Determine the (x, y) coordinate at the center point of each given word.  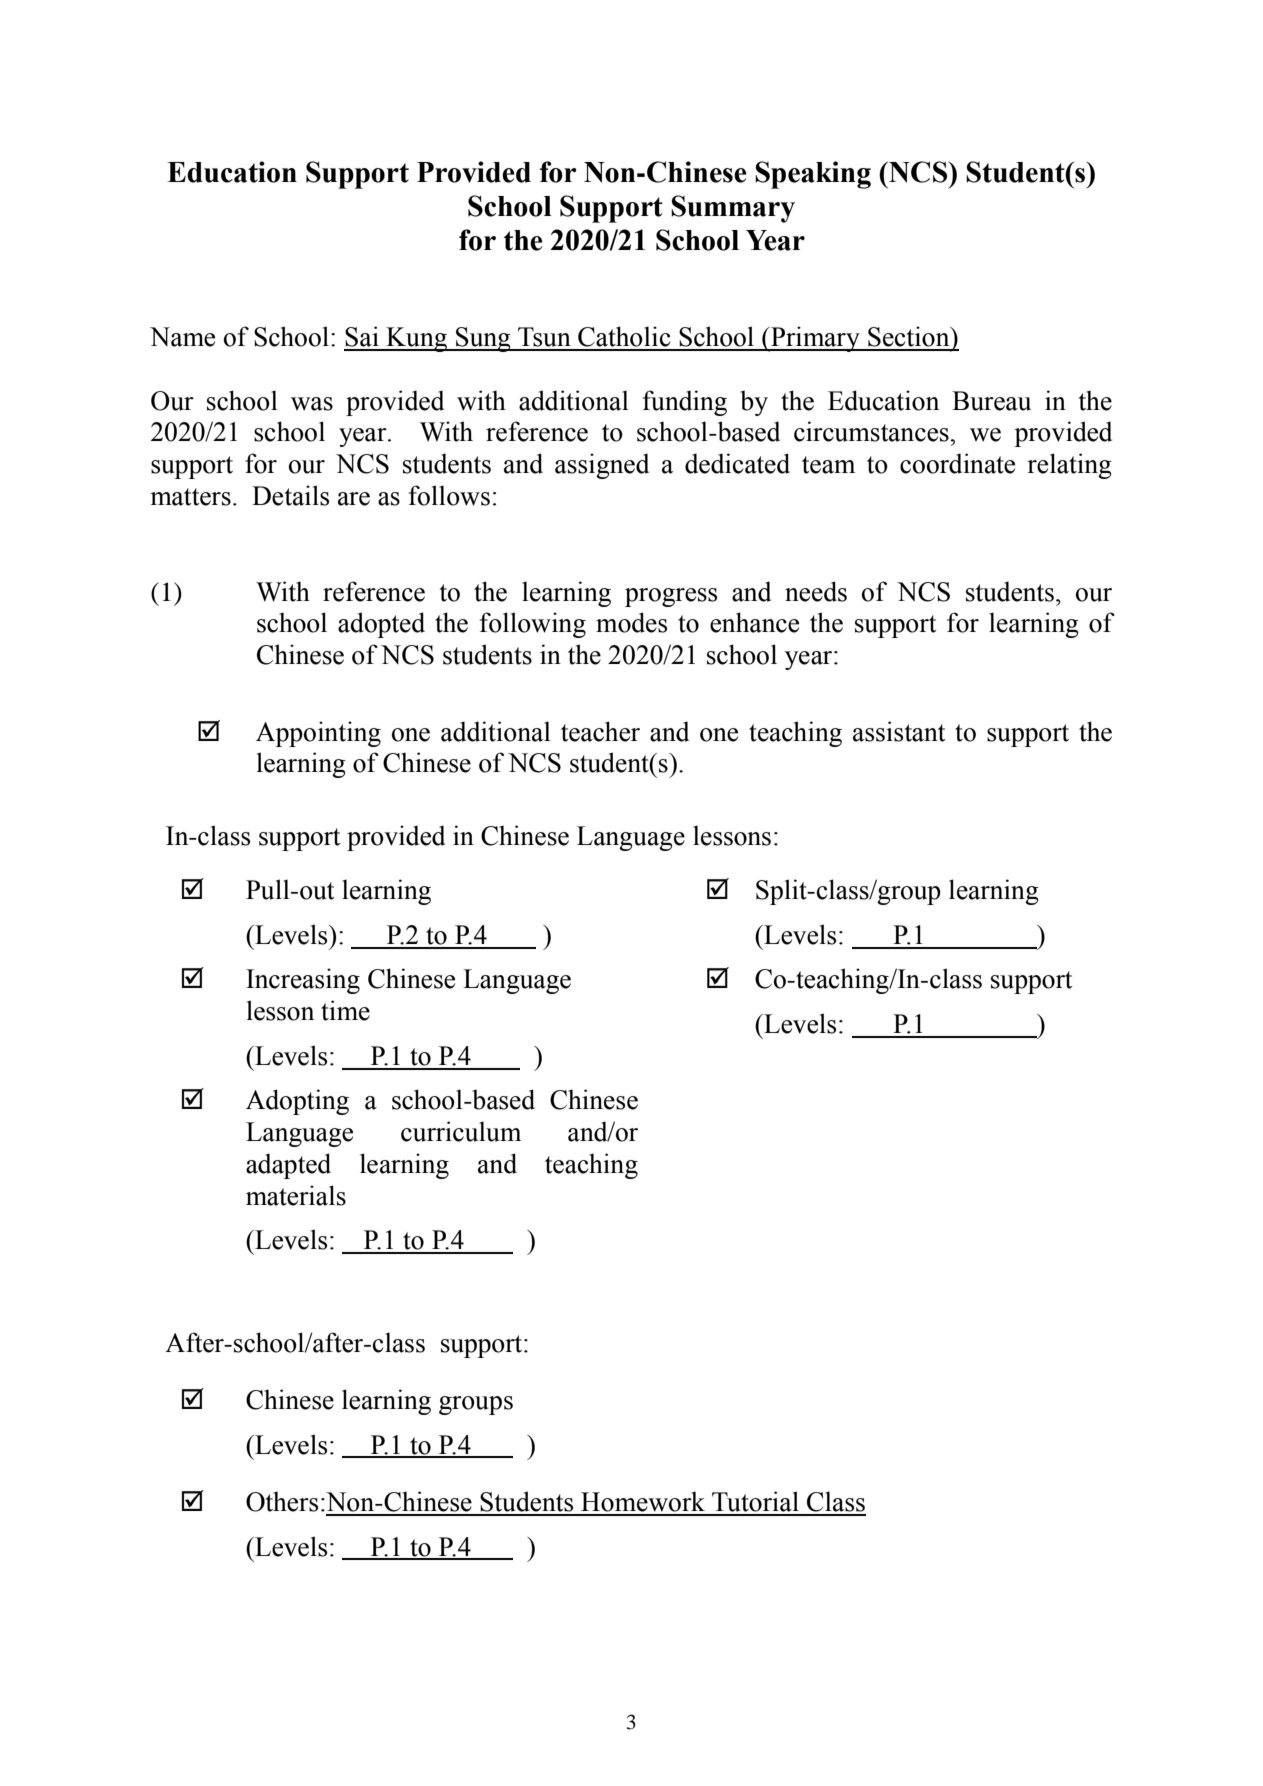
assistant (899, 731)
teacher (600, 731)
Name (182, 337)
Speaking (813, 175)
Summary (733, 209)
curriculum (461, 1131)
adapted (288, 1166)
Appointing (318, 734)
